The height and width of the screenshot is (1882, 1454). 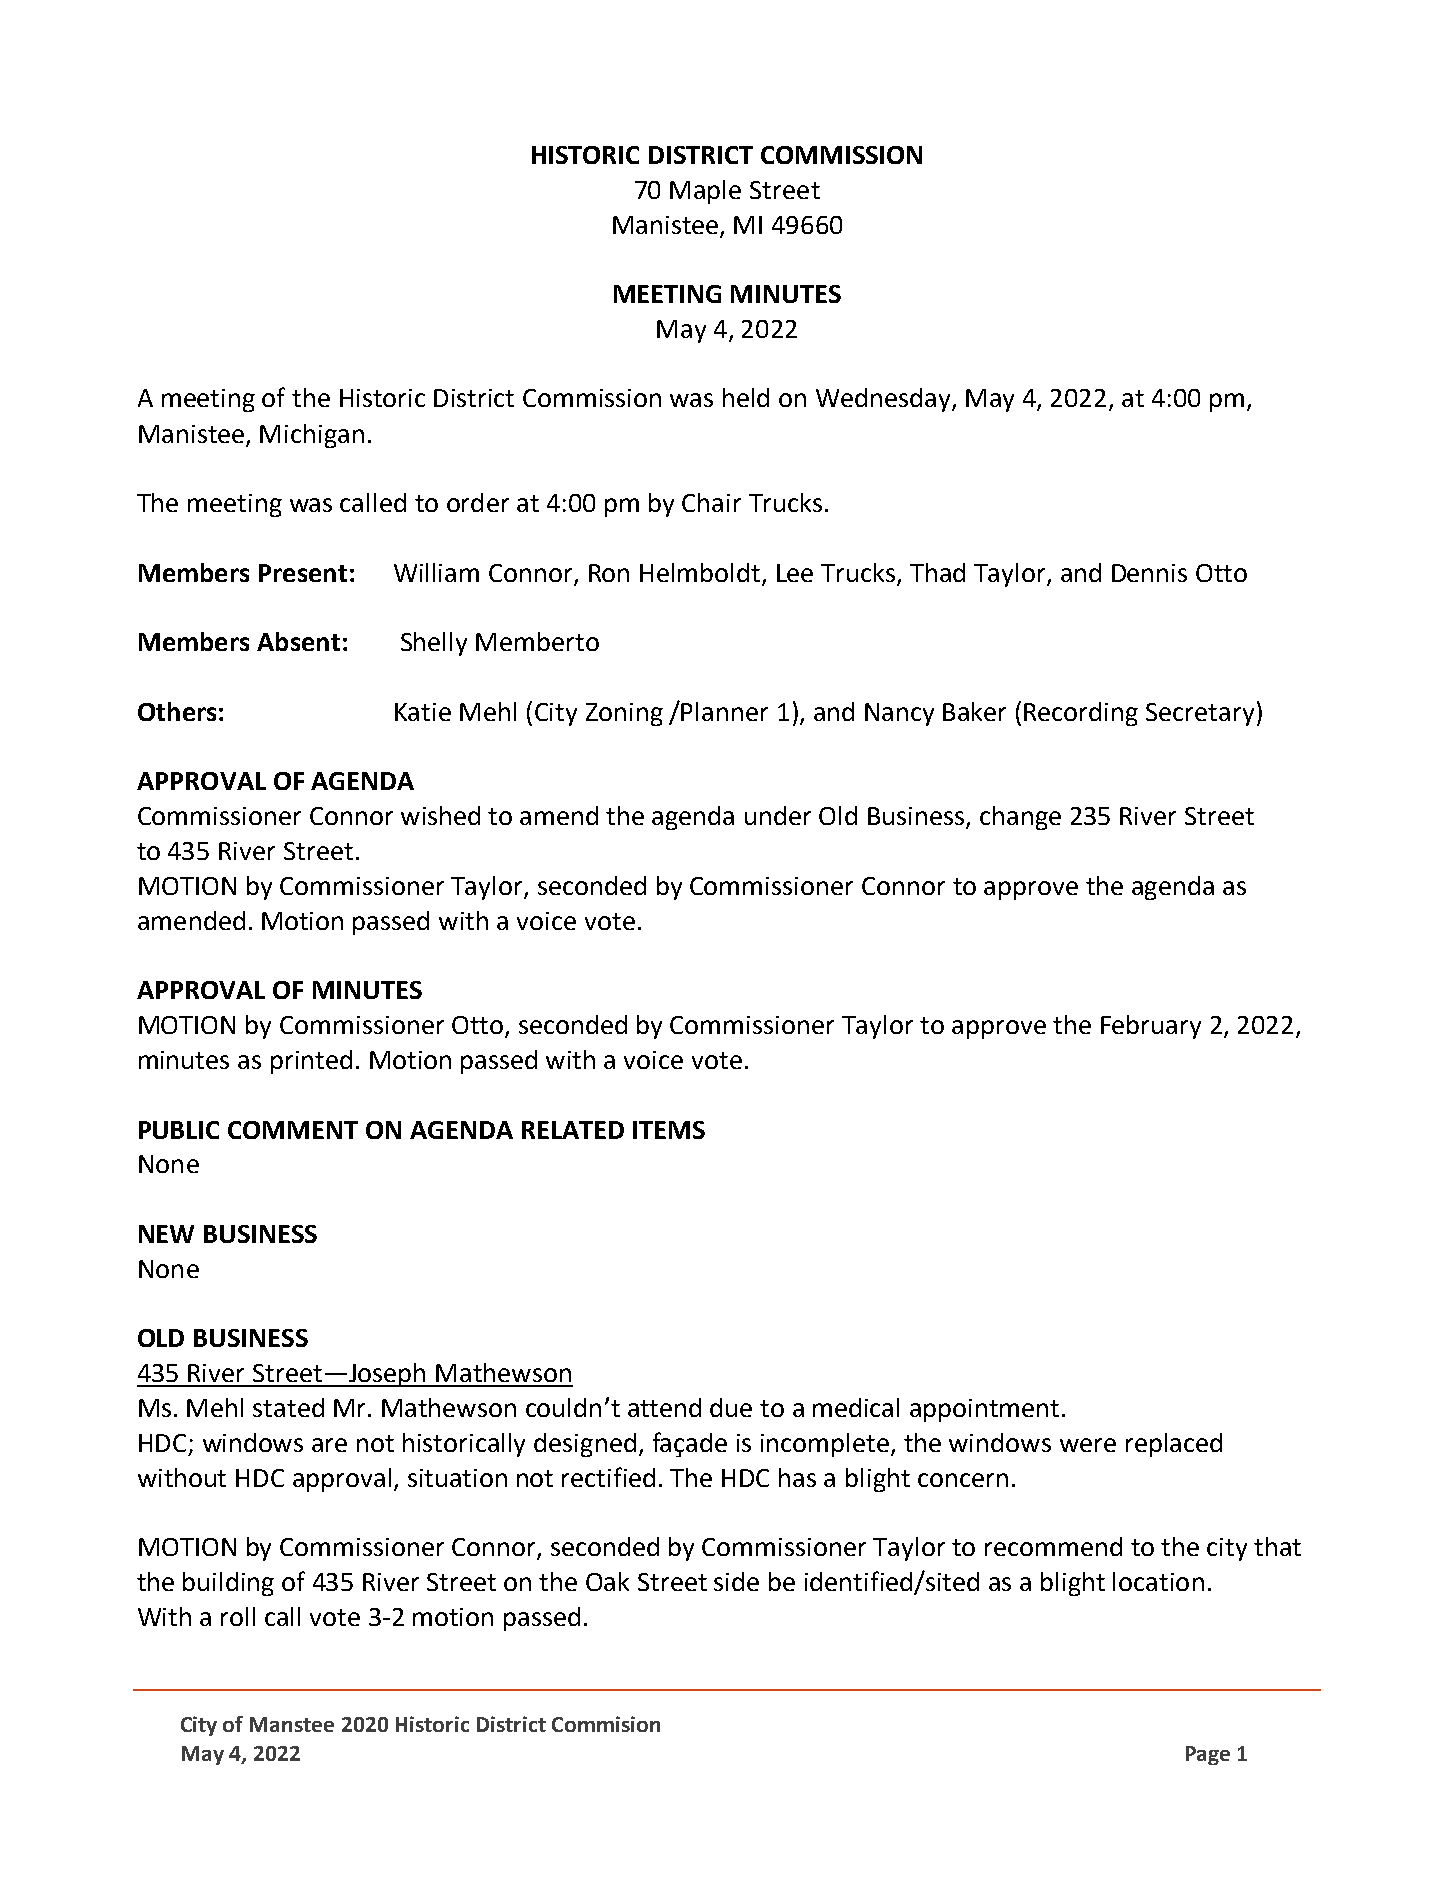 I want to click on Commision, so click(x=606, y=1724).
